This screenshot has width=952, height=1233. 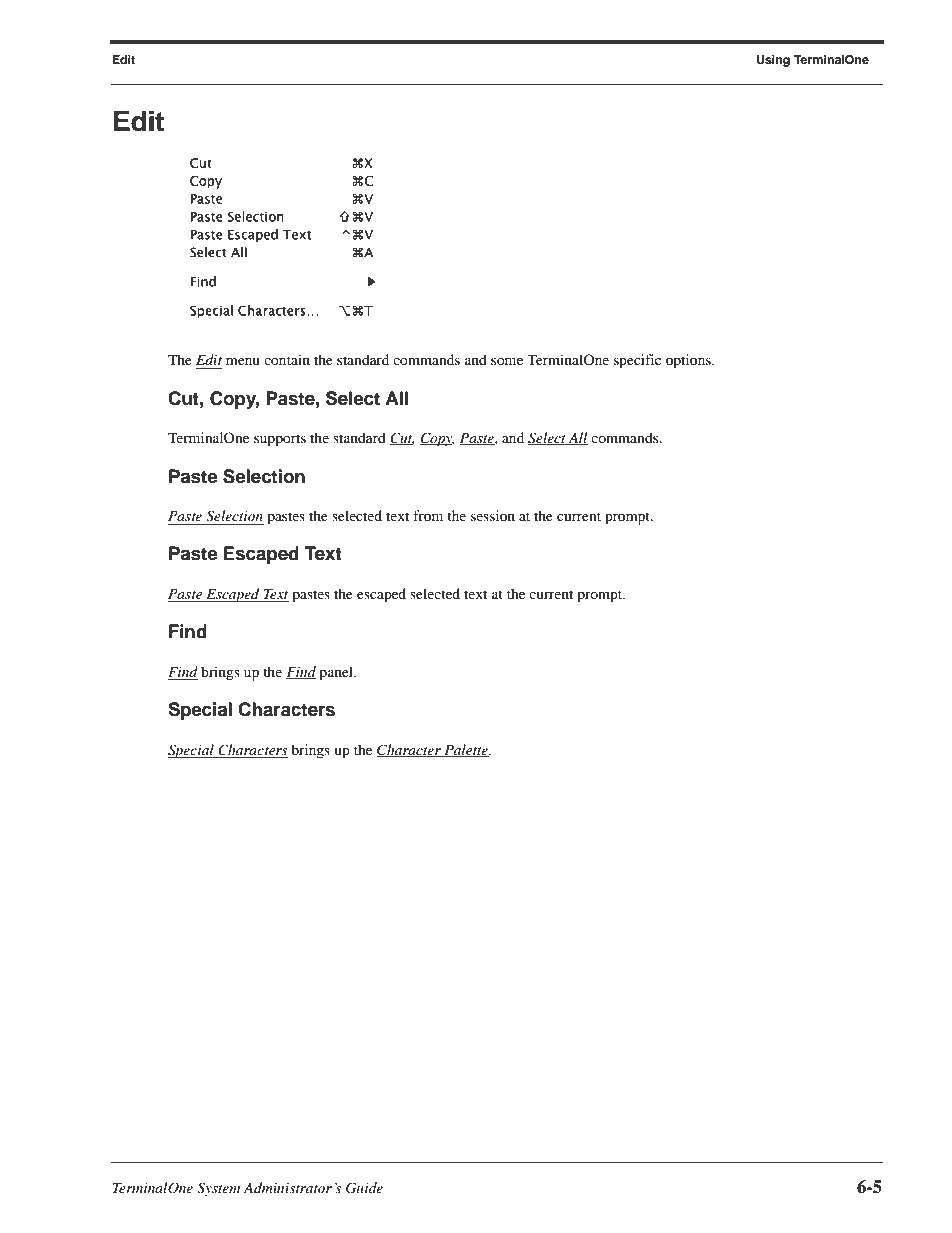 I want to click on from, so click(x=428, y=515).
